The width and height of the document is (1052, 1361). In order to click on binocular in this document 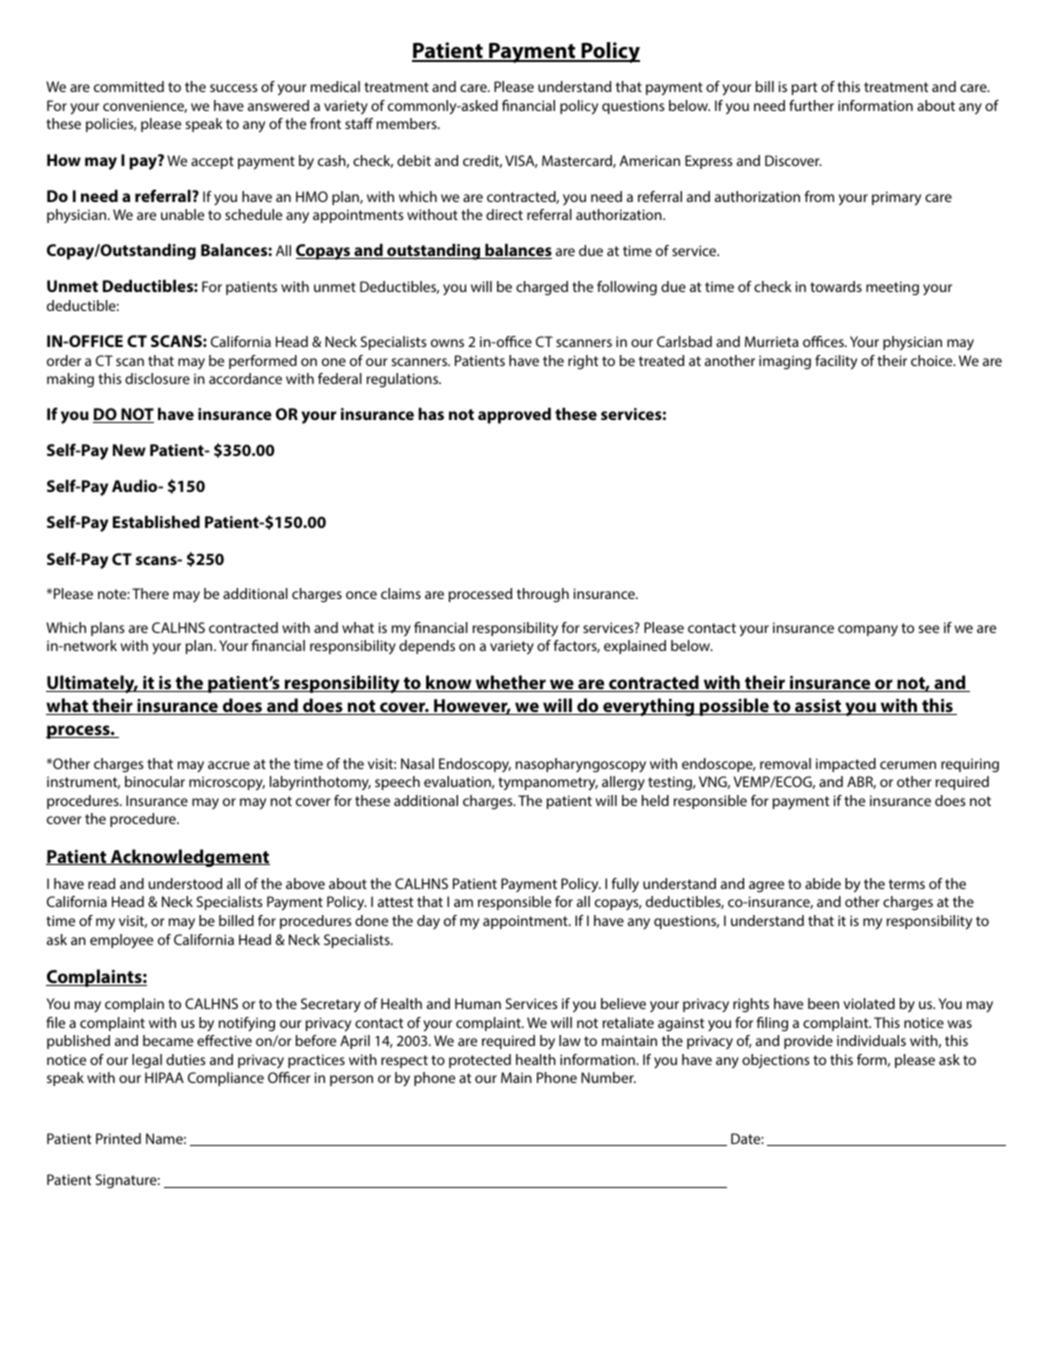, I will do `click(155, 781)`.
